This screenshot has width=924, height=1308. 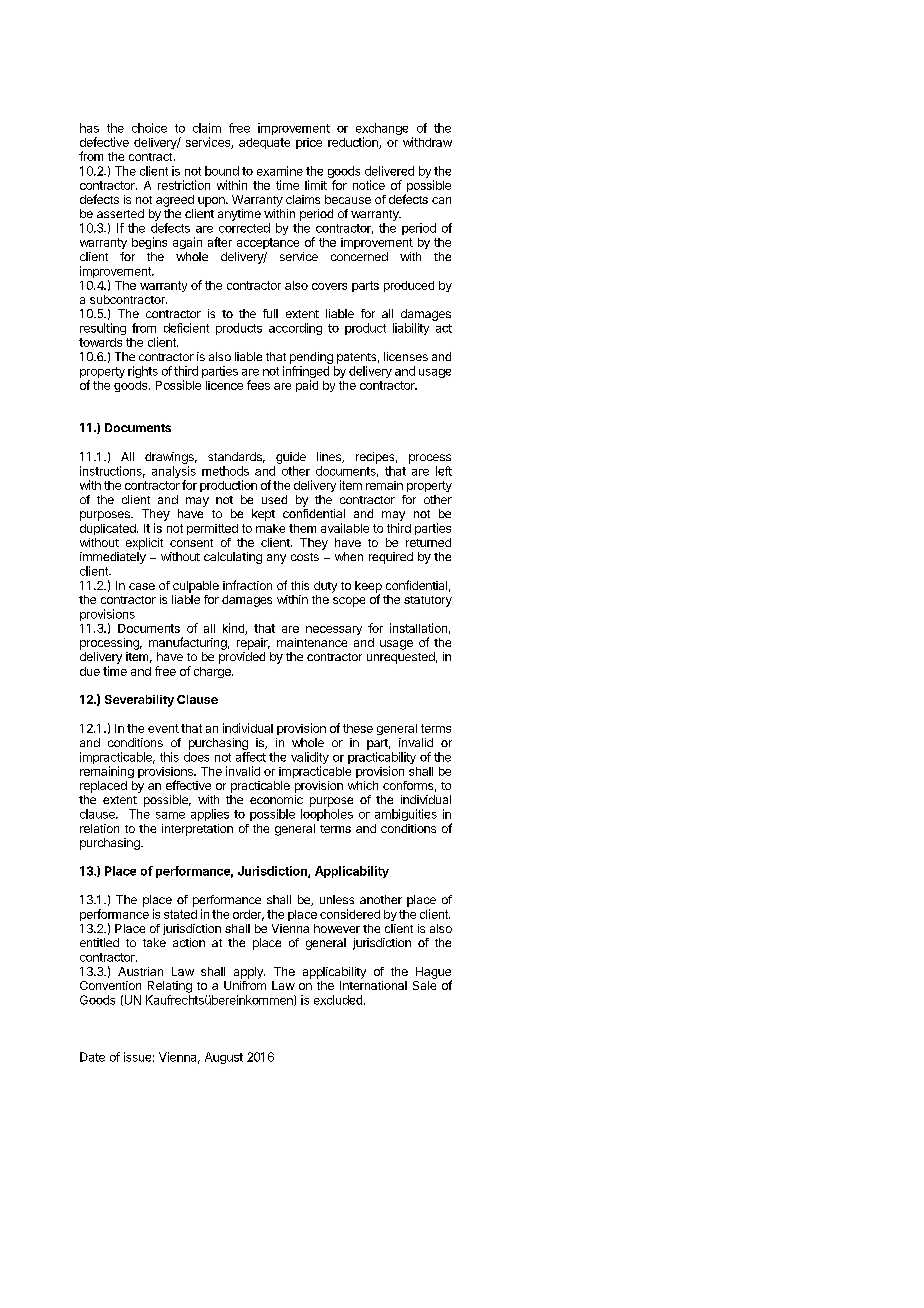 What do you see at coordinates (373, 985) in the screenshot?
I see `International` at bounding box center [373, 985].
